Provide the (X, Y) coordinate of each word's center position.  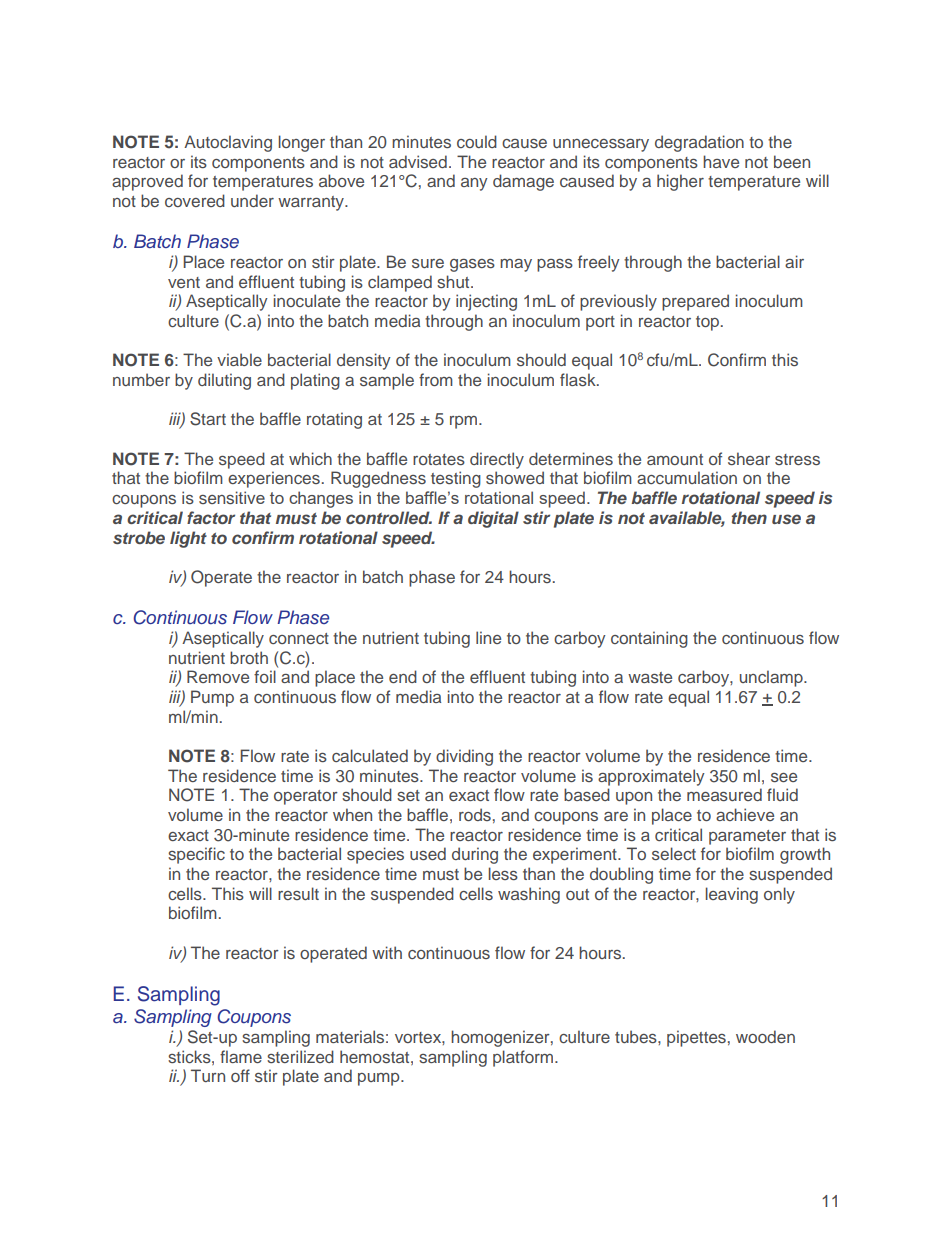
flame (241, 1056)
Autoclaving (228, 143)
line (488, 637)
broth (249, 657)
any (474, 184)
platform (524, 1058)
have (721, 161)
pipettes (696, 1038)
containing (649, 639)
